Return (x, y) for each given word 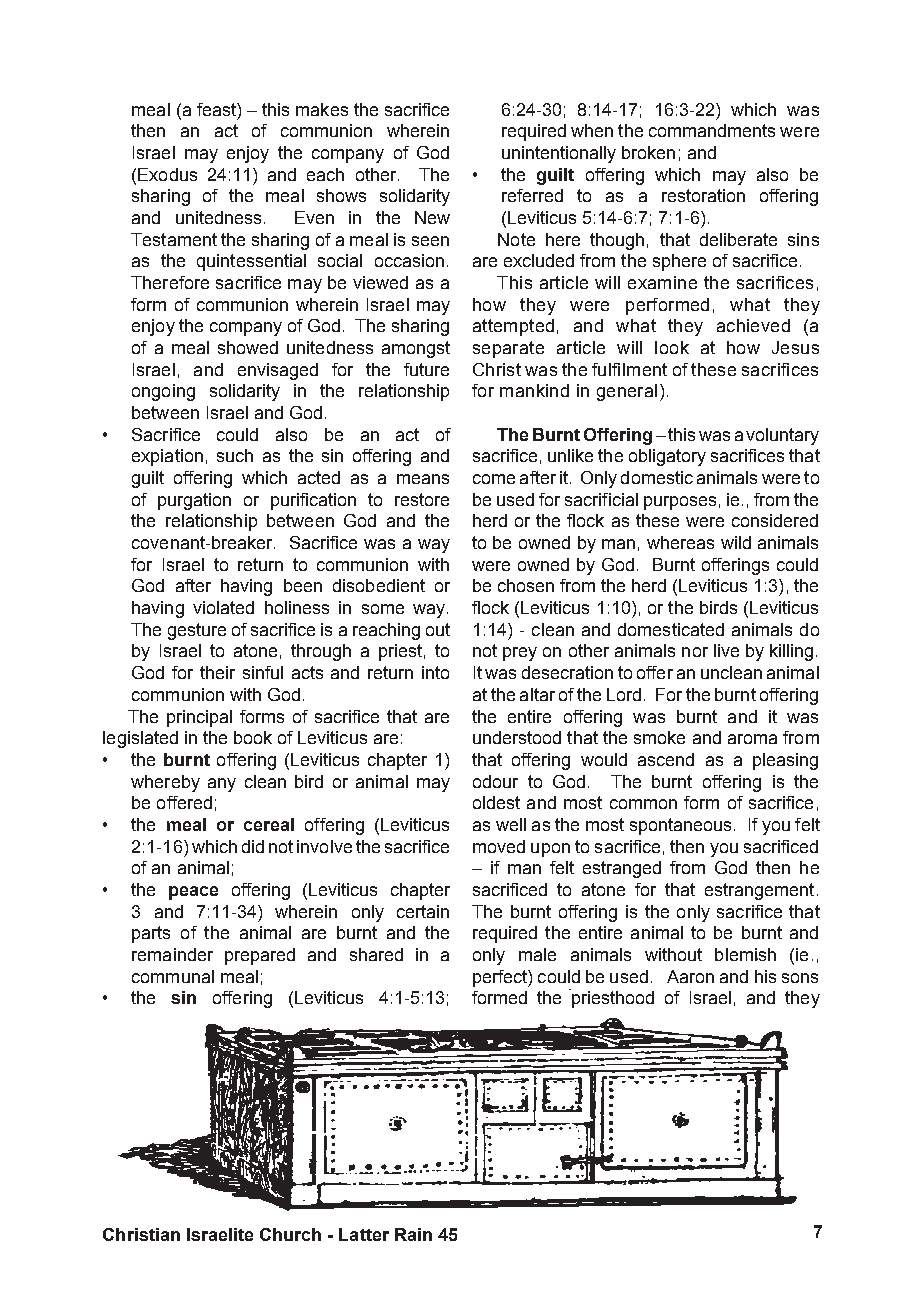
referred (532, 195)
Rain (413, 1234)
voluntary (782, 436)
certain (423, 911)
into (435, 672)
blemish (745, 954)
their (217, 672)
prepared (260, 956)
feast (217, 109)
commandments (712, 130)
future (426, 369)
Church (290, 1234)
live (726, 650)
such (235, 455)
